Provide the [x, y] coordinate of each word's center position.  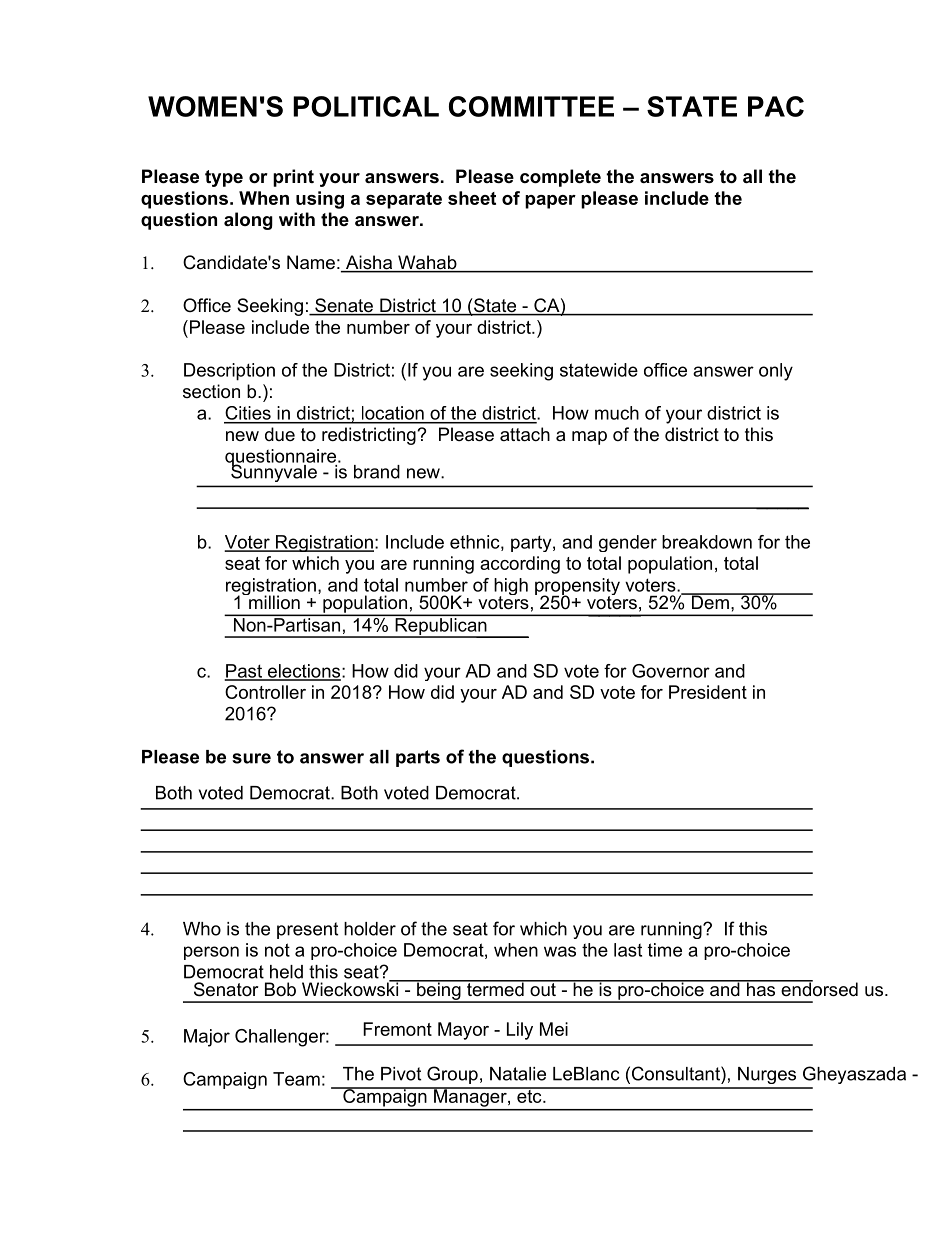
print [293, 178]
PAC [776, 106]
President [708, 692]
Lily [520, 1031]
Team [296, 1079]
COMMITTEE [531, 106]
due [280, 434]
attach [525, 434]
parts [418, 758]
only [776, 372]
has [761, 988]
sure [251, 758]
